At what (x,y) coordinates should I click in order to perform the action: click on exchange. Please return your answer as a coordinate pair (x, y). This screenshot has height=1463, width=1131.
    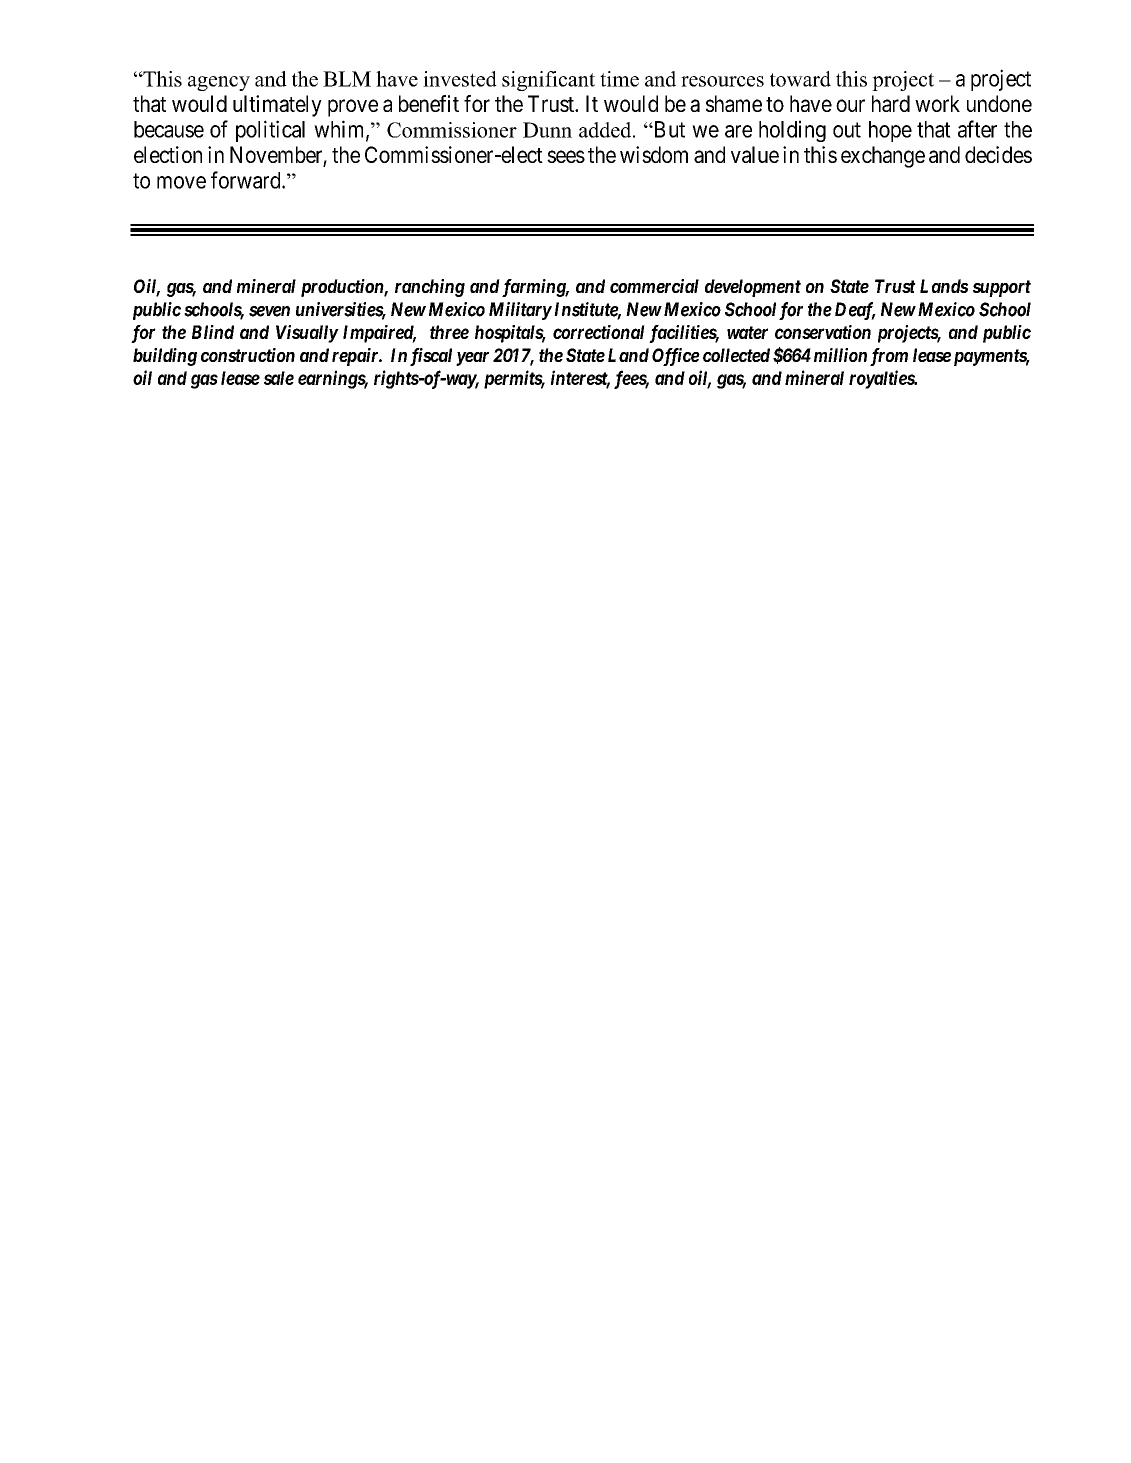
    Looking at the image, I should click on (883, 157).
